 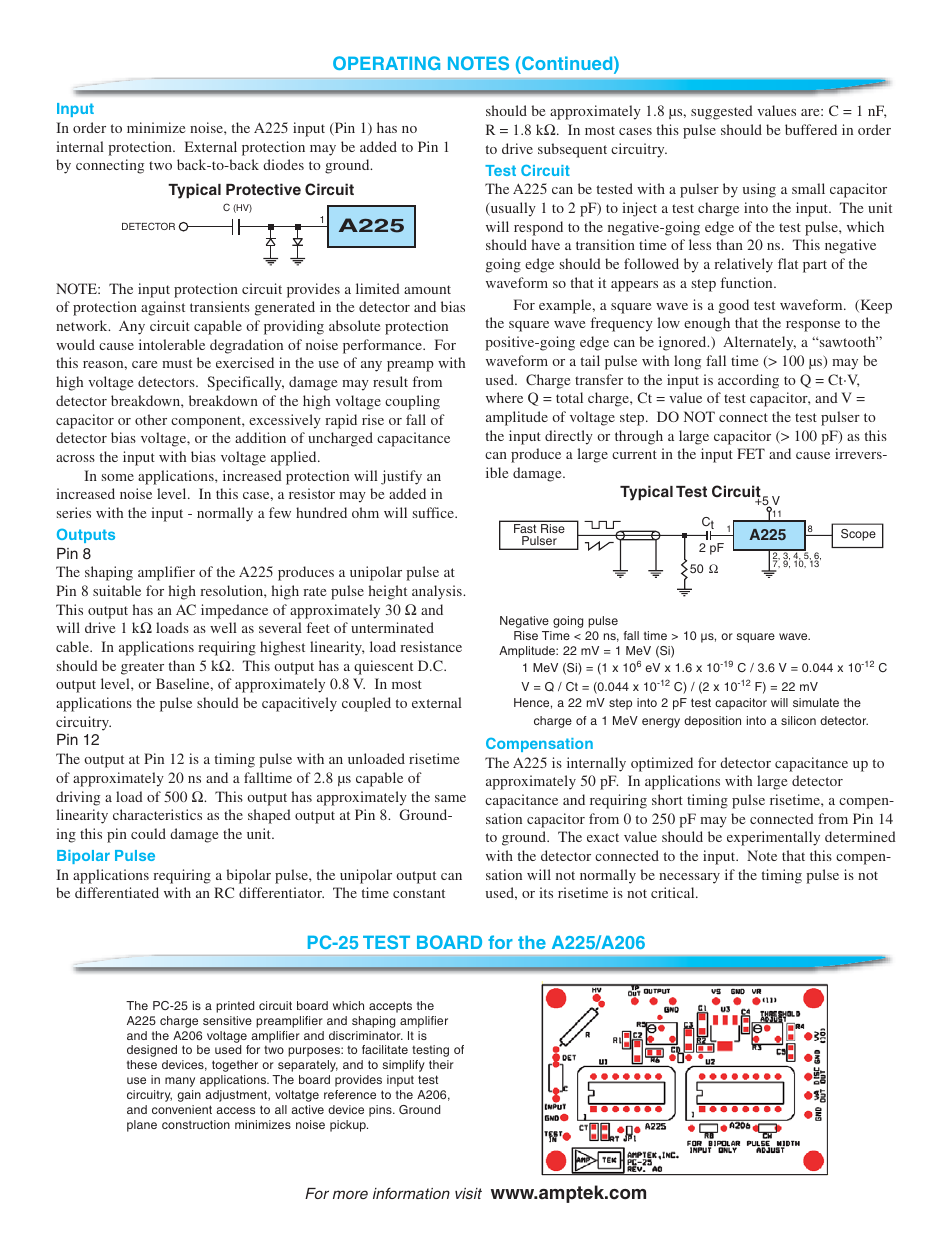 I want to click on FET, so click(x=751, y=453).
